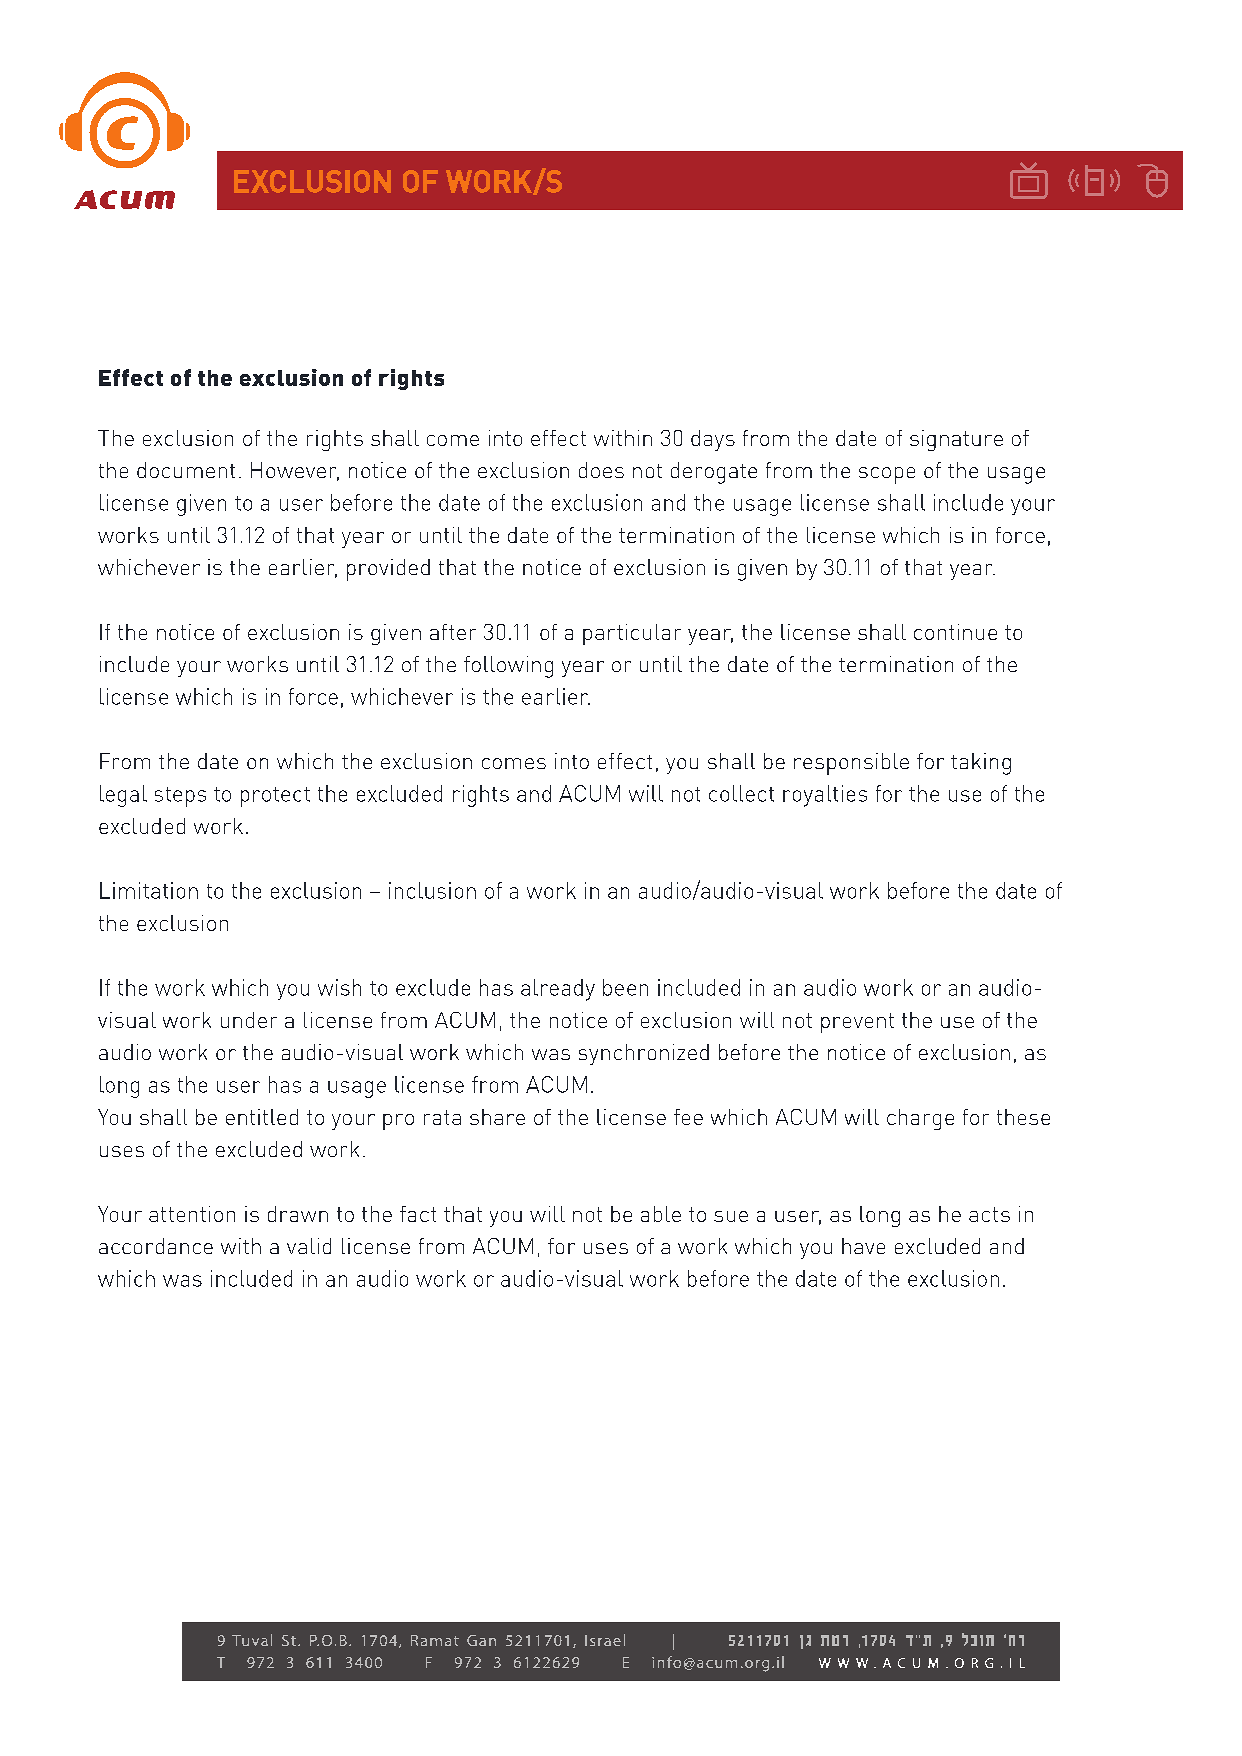  I want to click on attention, so click(192, 1214).
